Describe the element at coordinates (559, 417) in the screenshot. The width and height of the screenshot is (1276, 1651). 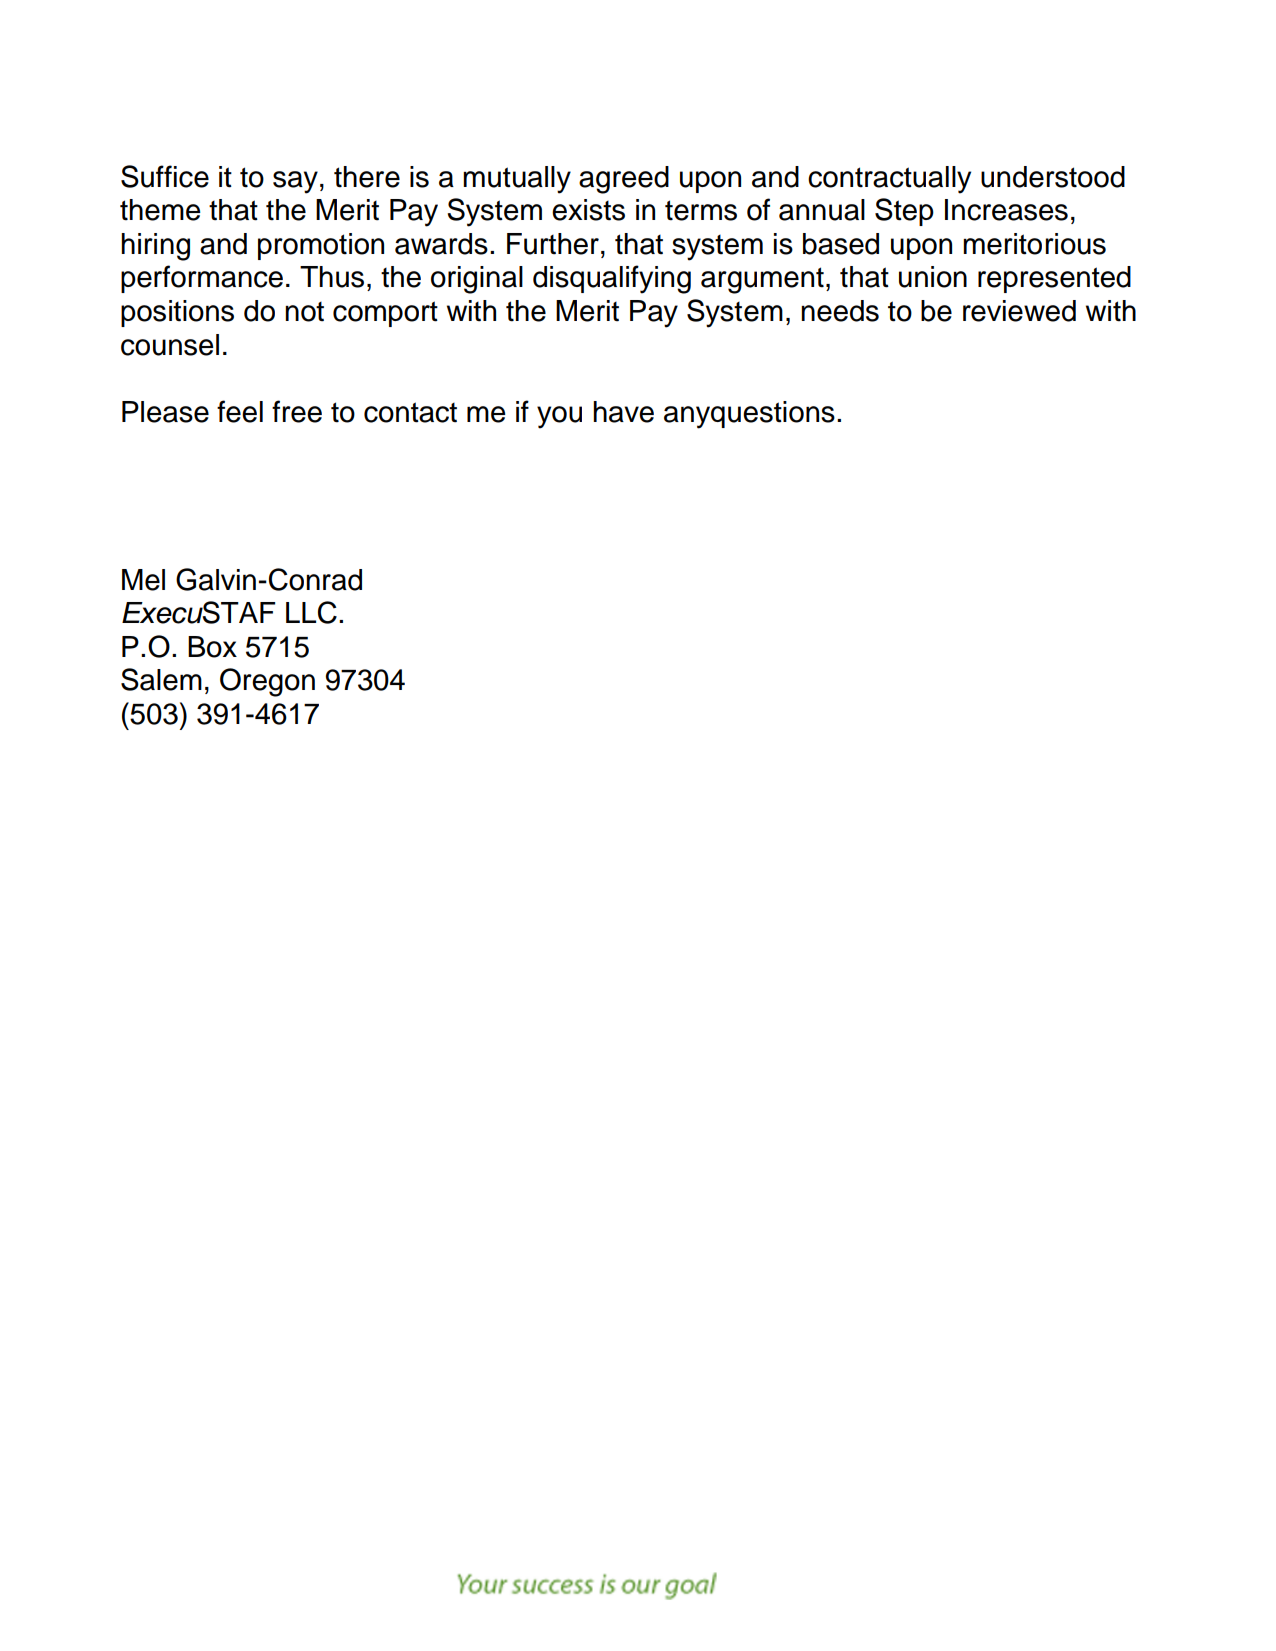
I see `you` at that location.
